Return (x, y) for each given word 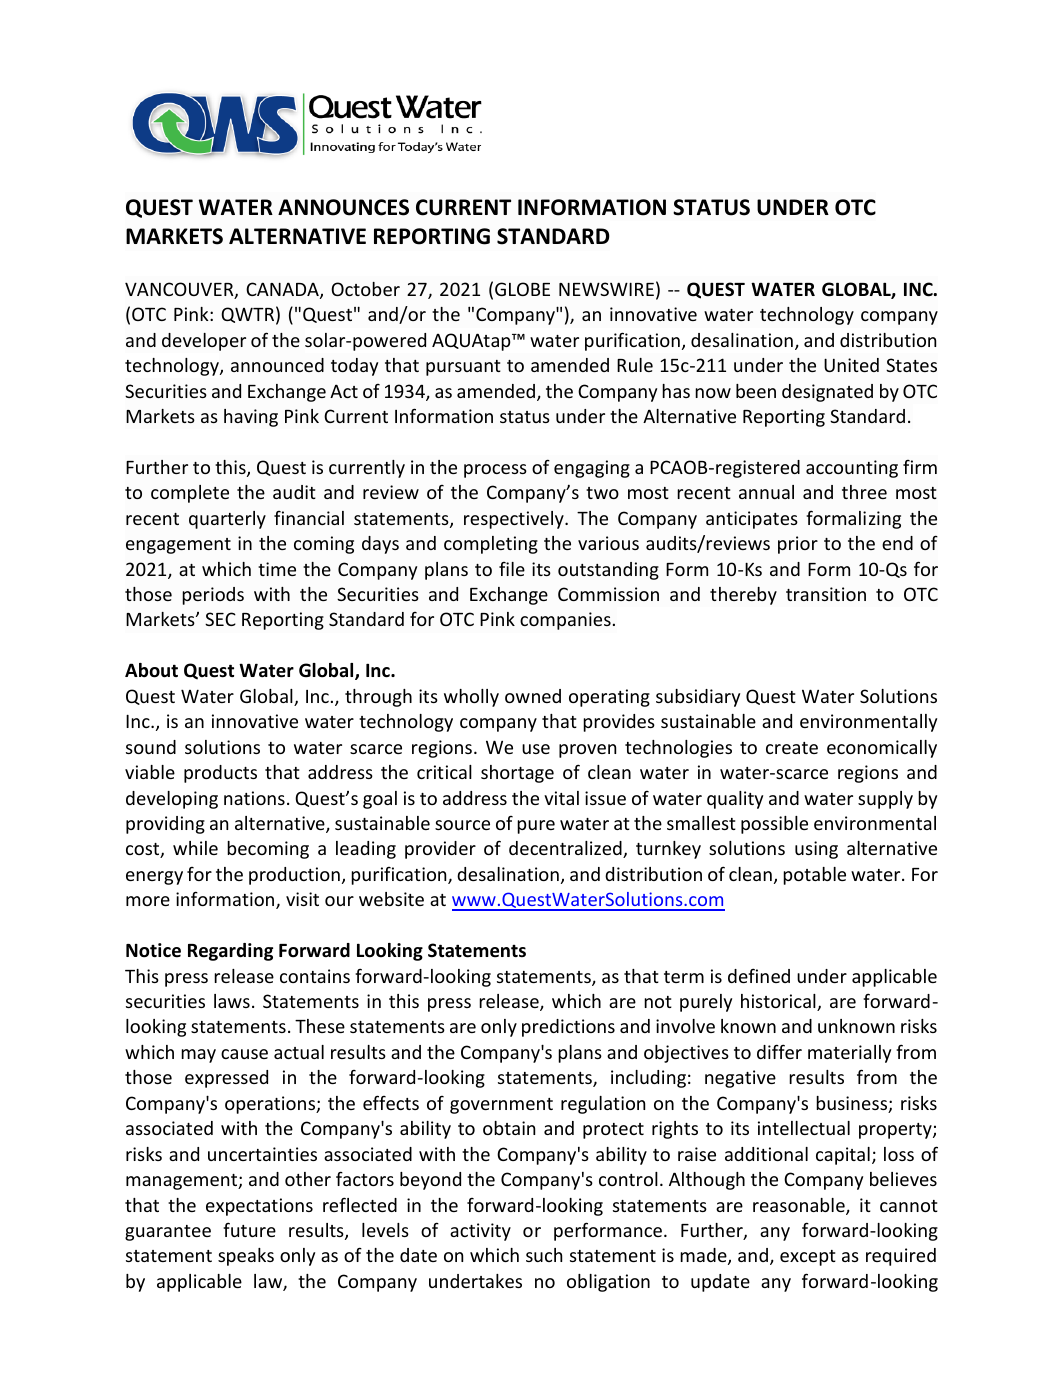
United (851, 365)
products (220, 774)
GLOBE (522, 289)
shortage (517, 774)
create (792, 748)
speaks (246, 1257)
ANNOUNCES (343, 207)
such (544, 1255)
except (808, 1258)
